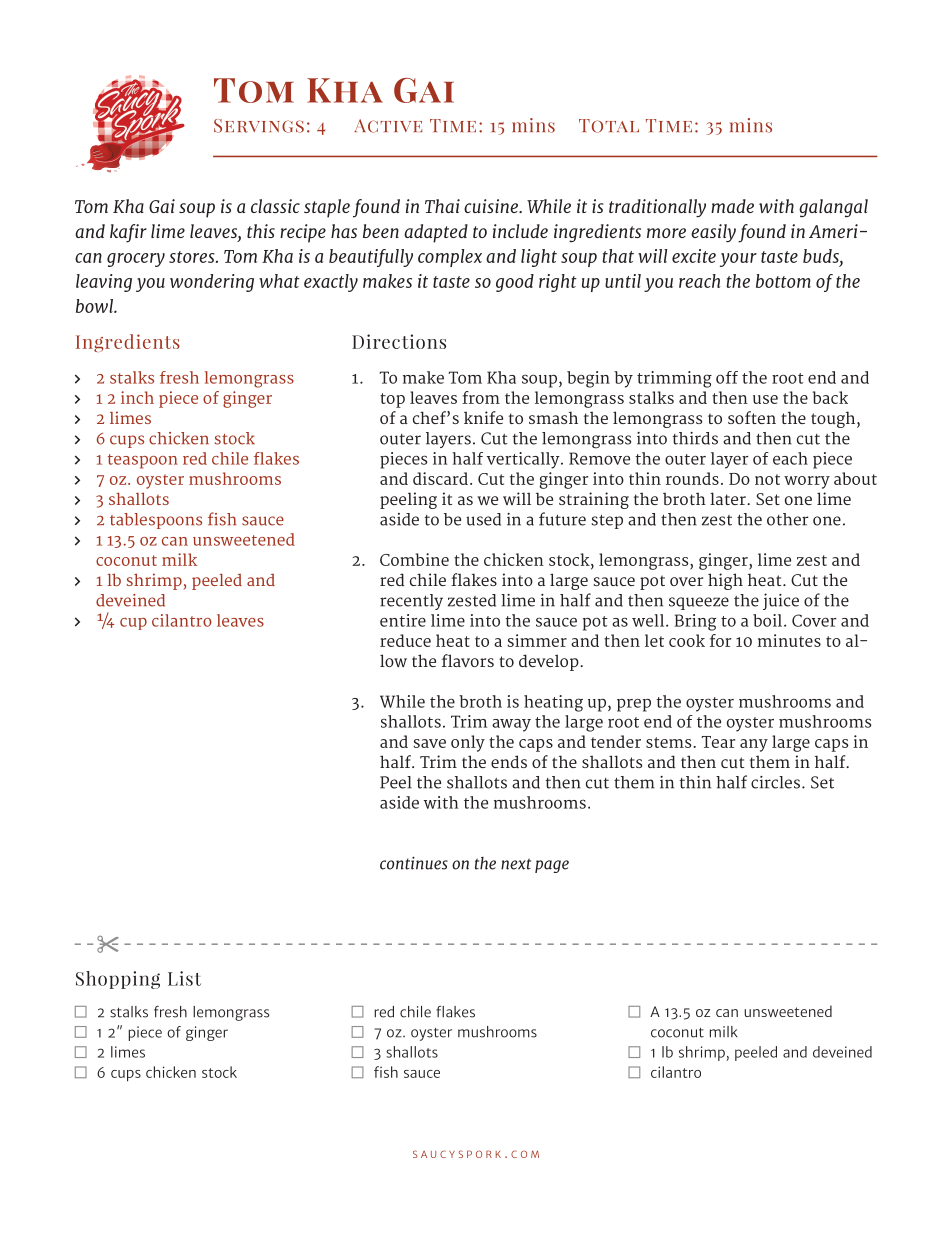  Describe the element at coordinates (787, 519) in the image. I see `other` at that location.
